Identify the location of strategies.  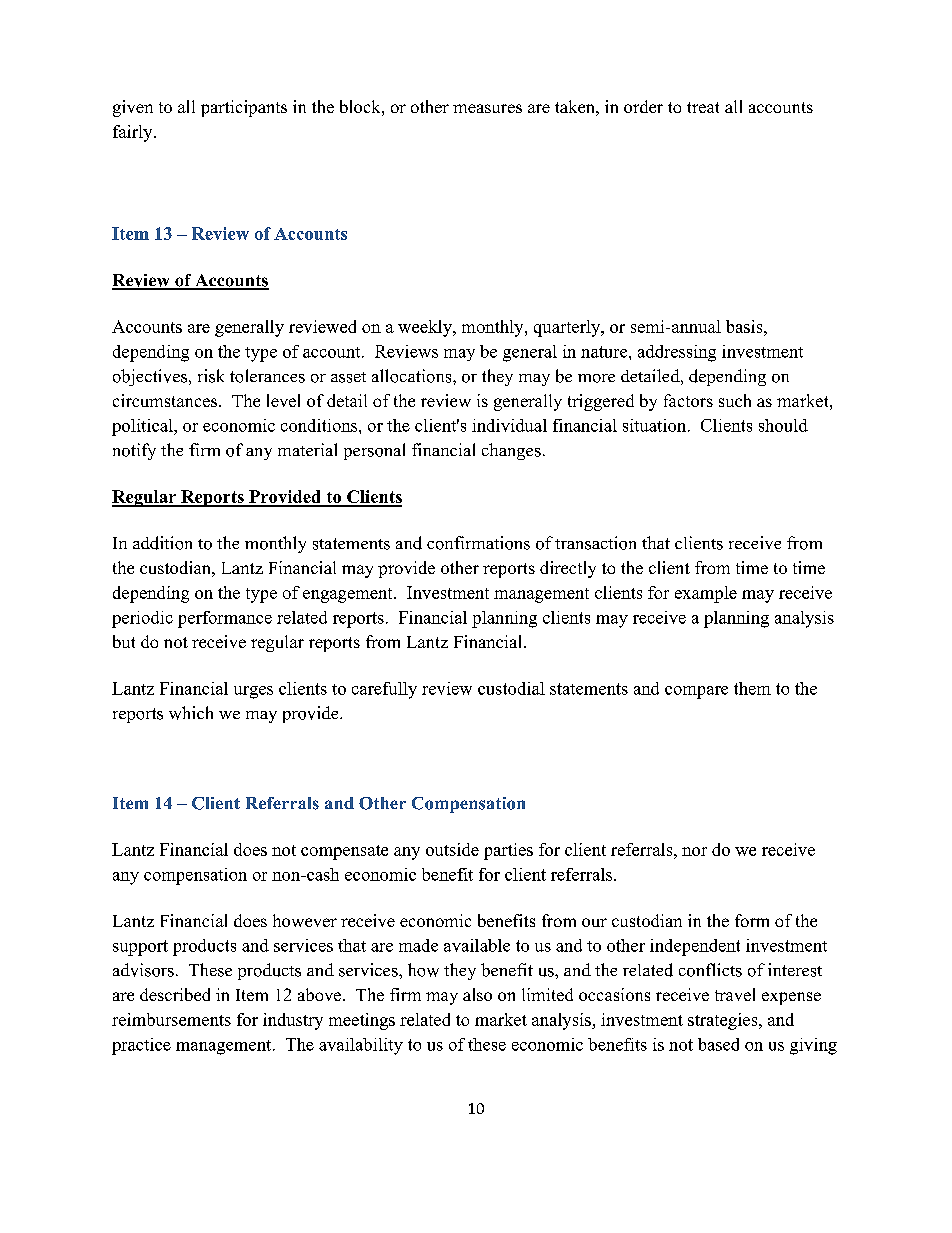
(724, 1021).
